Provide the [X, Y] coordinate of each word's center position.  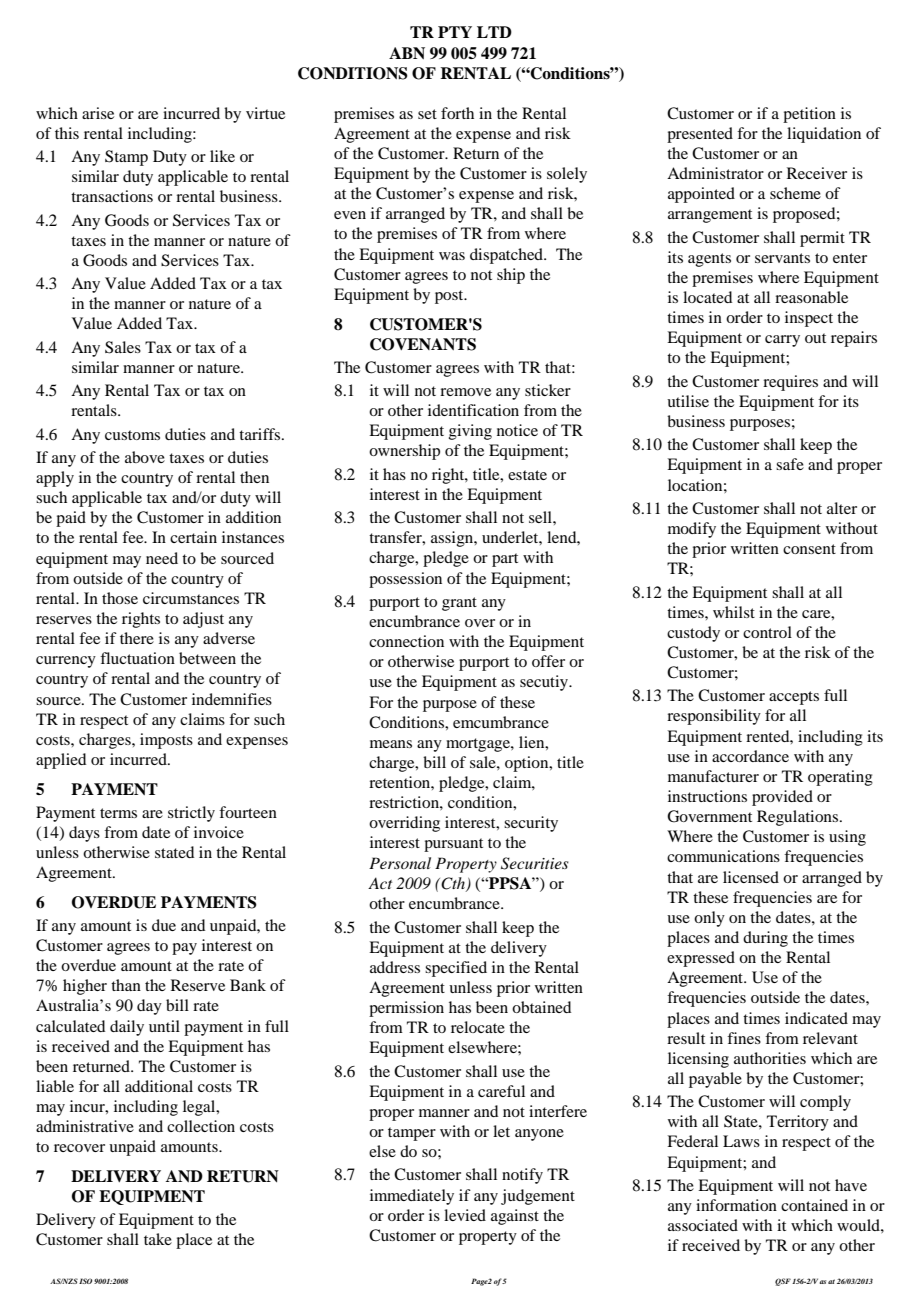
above [145, 457]
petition [809, 115]
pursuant [453, 845]
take [158, 1239]
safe [790, 464]
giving [470, 432]
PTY [455, 32]
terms [118, 813]
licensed [751, 877]
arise [98, 113]
